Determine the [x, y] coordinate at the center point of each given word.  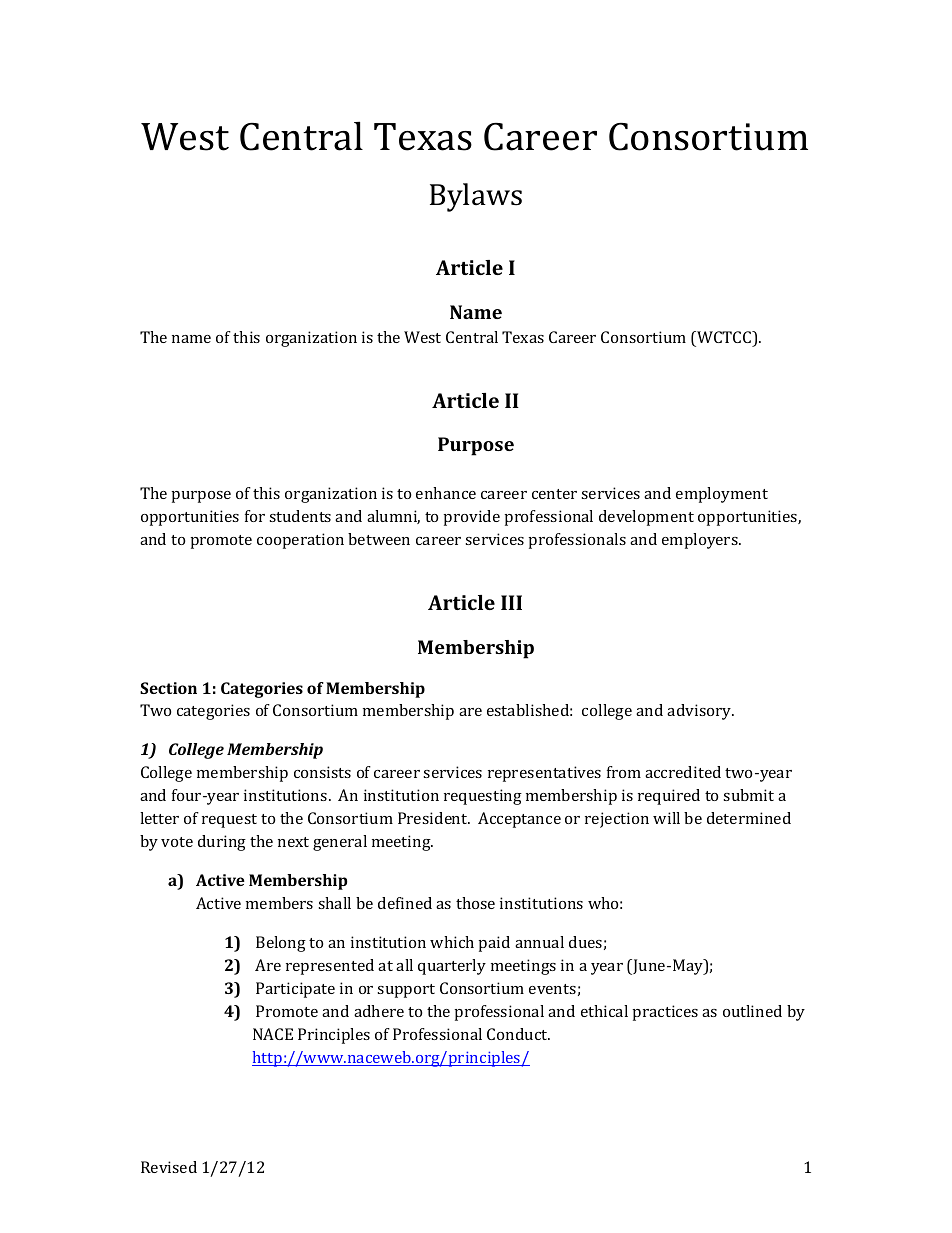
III [511, 602]
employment [722, 495]
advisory [700, 712]
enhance [446, 493]
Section [168, 688]
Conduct [518, 1034]
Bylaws [476, 197]
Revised [169, 1167]
